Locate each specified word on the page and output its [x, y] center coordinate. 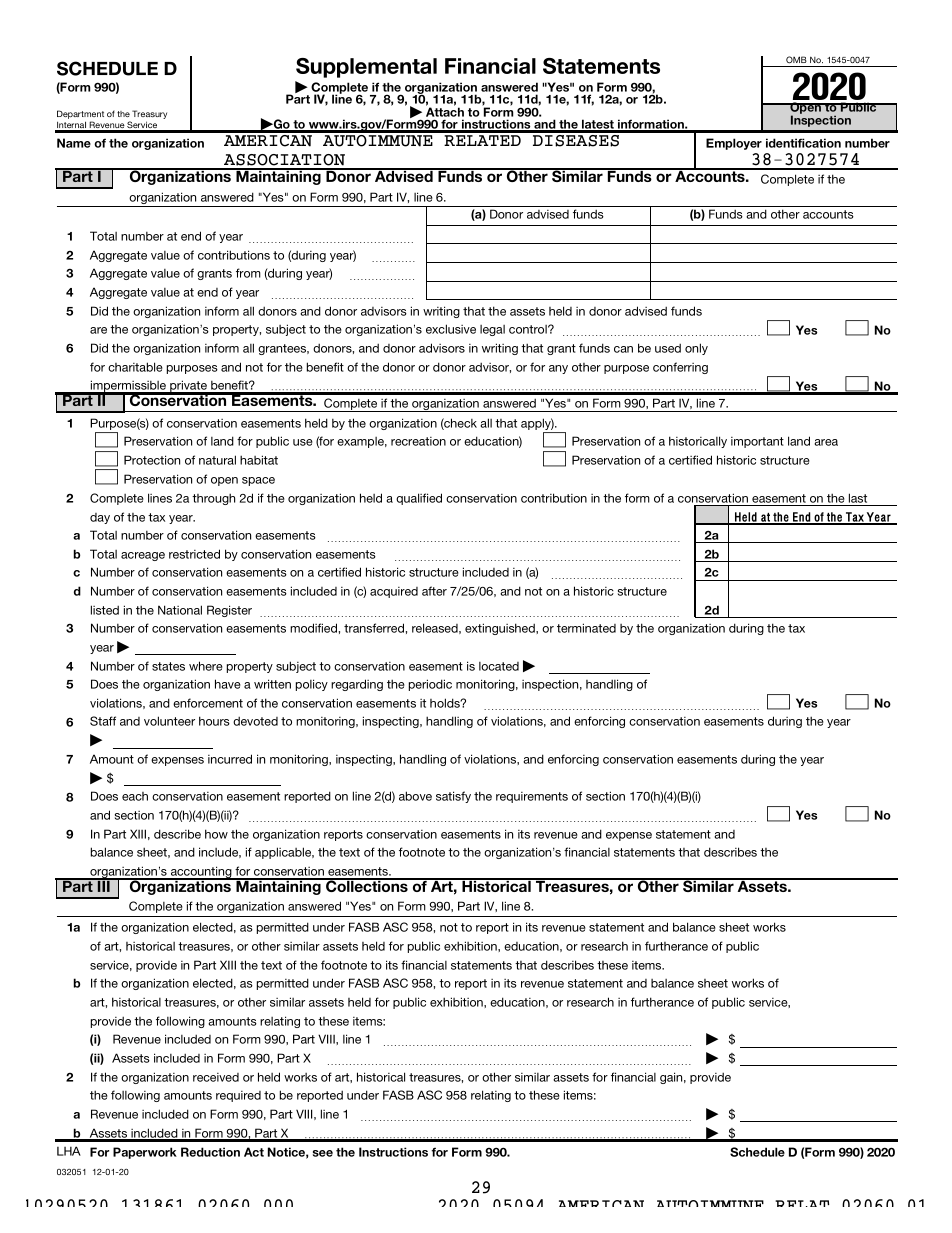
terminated [586, 628]
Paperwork [145, 1153]
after [434, 591]
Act [254, 1152]
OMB [796, 60]
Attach [445, 111]
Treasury [149, 116]
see [323, 1153]
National [180, 610]
